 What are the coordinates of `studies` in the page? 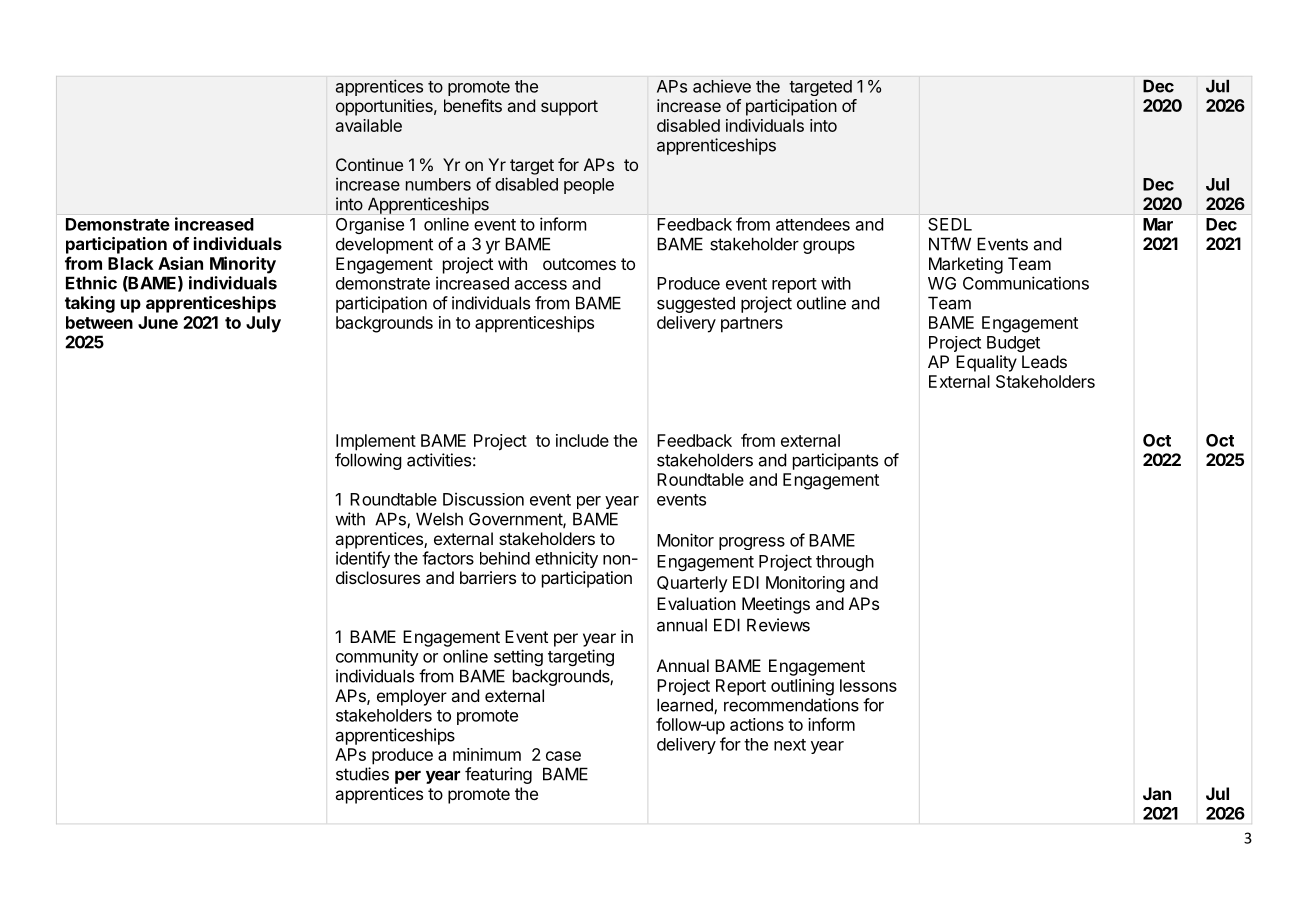 It's located at (362, 774).
